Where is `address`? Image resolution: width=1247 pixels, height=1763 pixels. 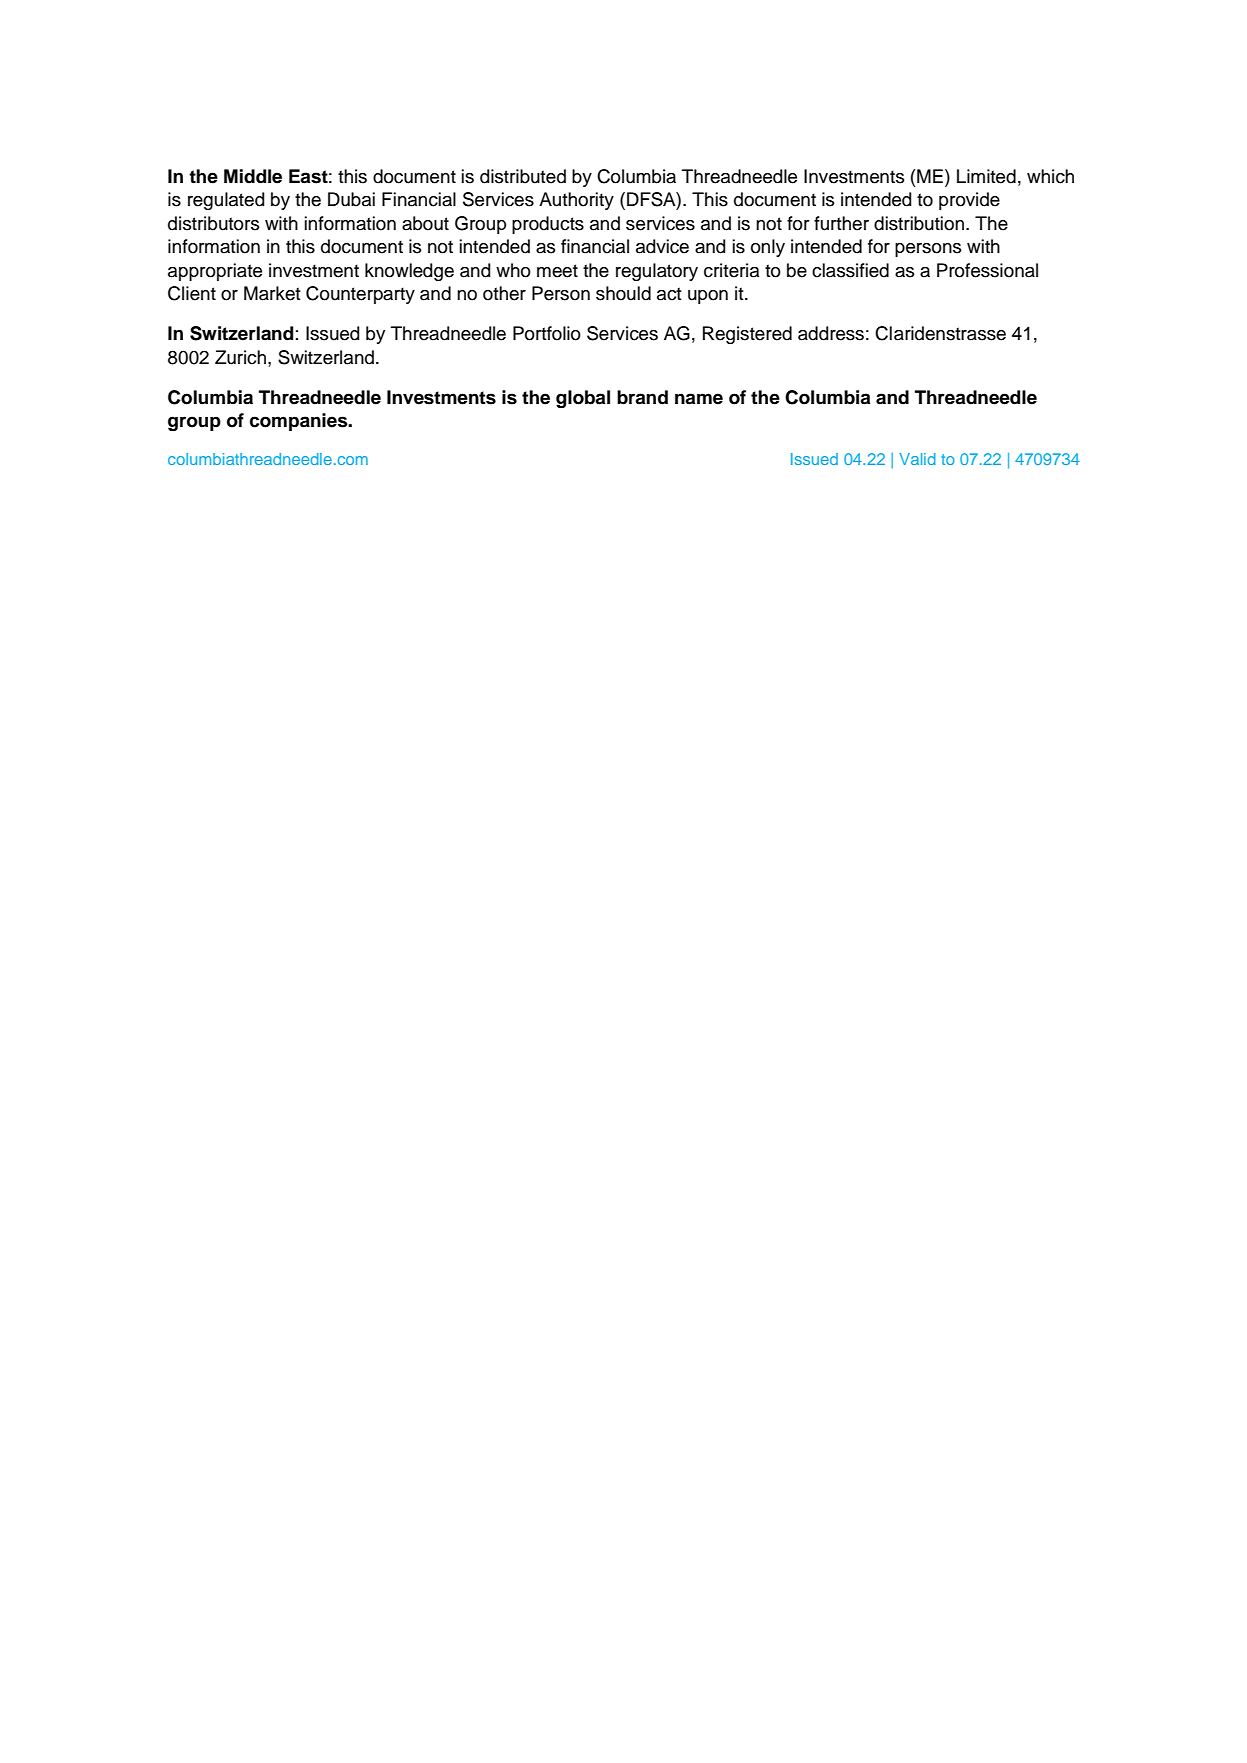 address is located at coordinates (831, 333).
